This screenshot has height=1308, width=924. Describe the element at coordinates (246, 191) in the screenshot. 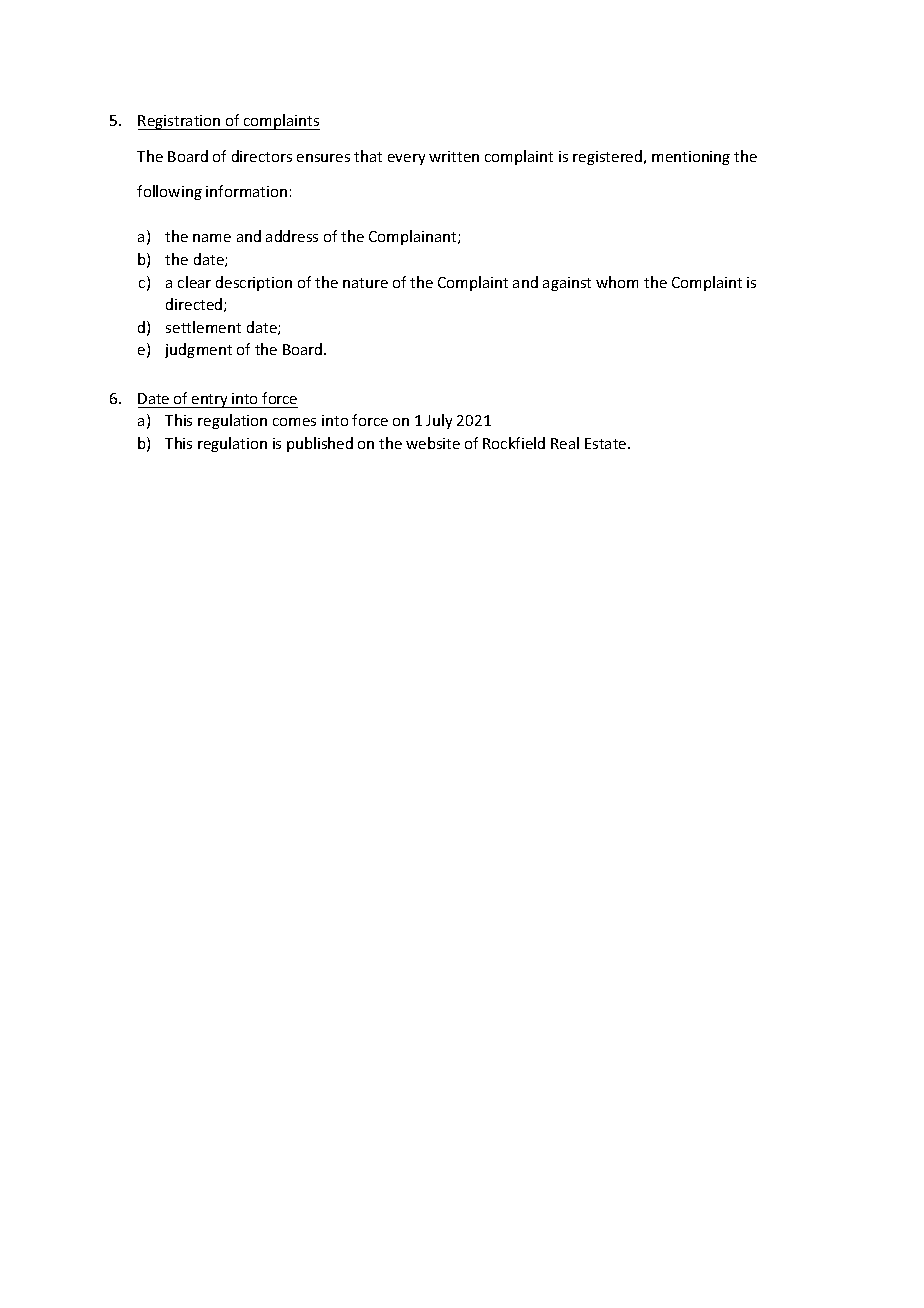

I see `information` at that location.
